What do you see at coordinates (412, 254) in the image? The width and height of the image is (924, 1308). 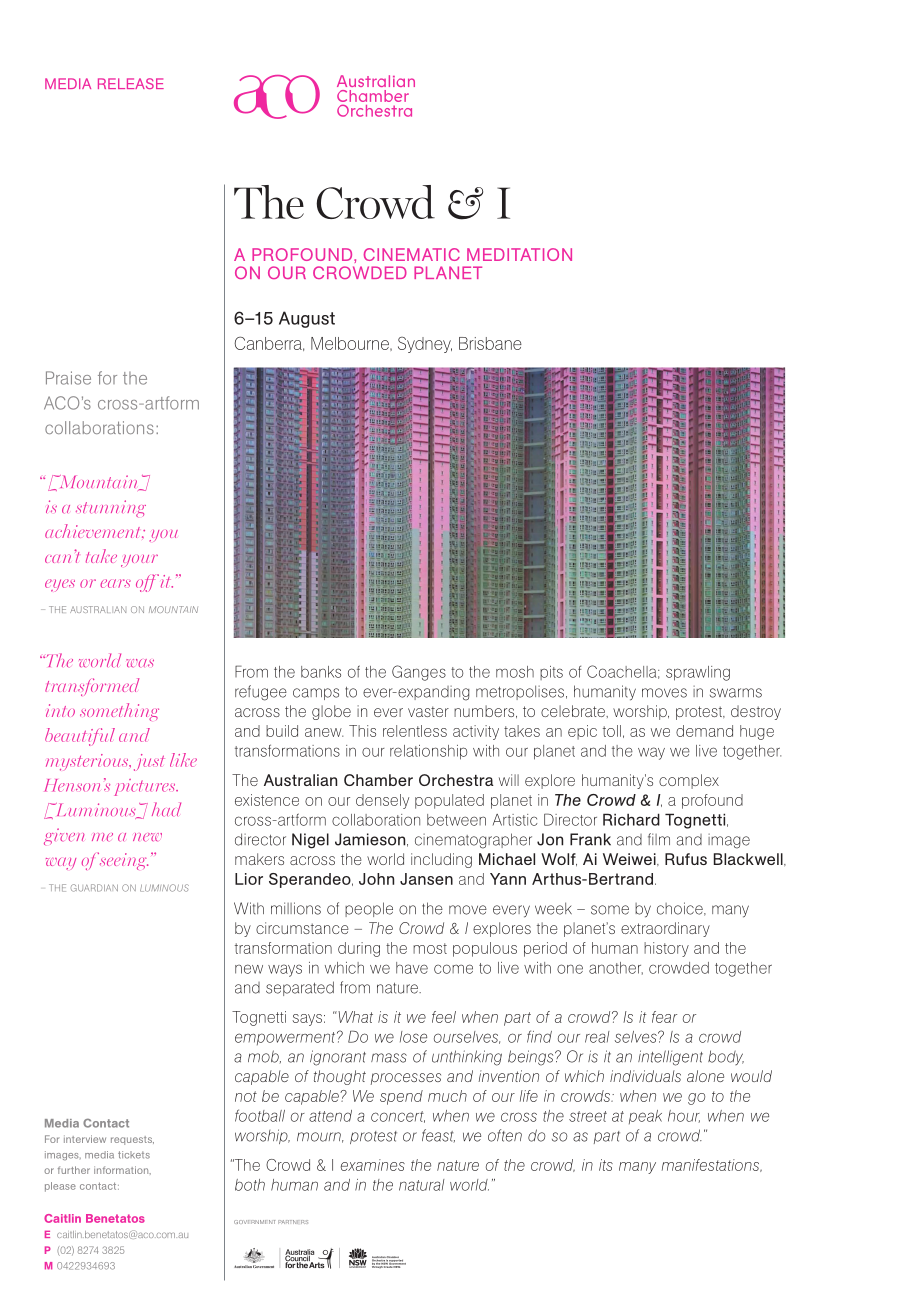 I see `CINEMATIC` at bounding box center [412, 254].
